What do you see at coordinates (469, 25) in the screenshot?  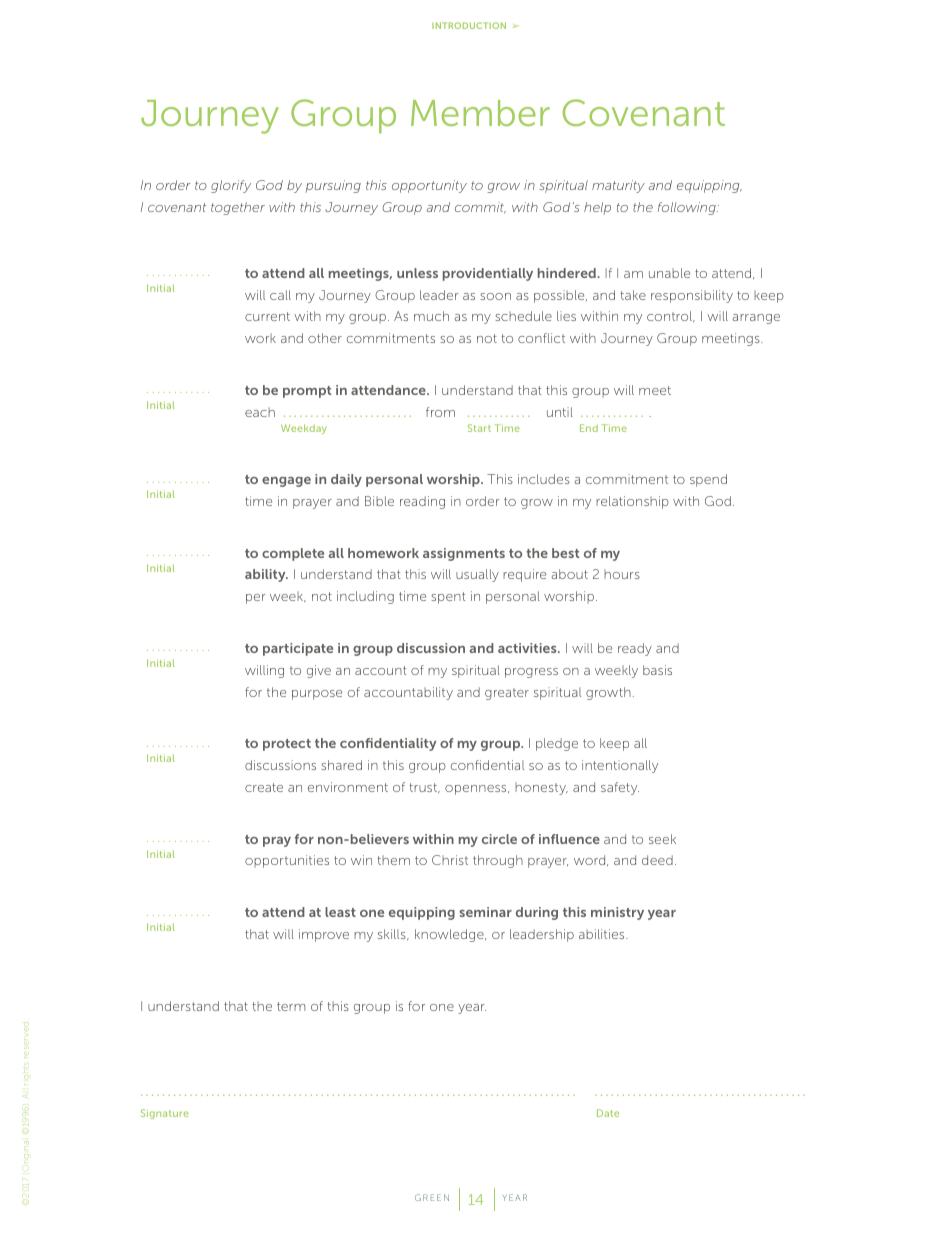 I see `INTRODUCTION` at bounding box center [469, 25].
